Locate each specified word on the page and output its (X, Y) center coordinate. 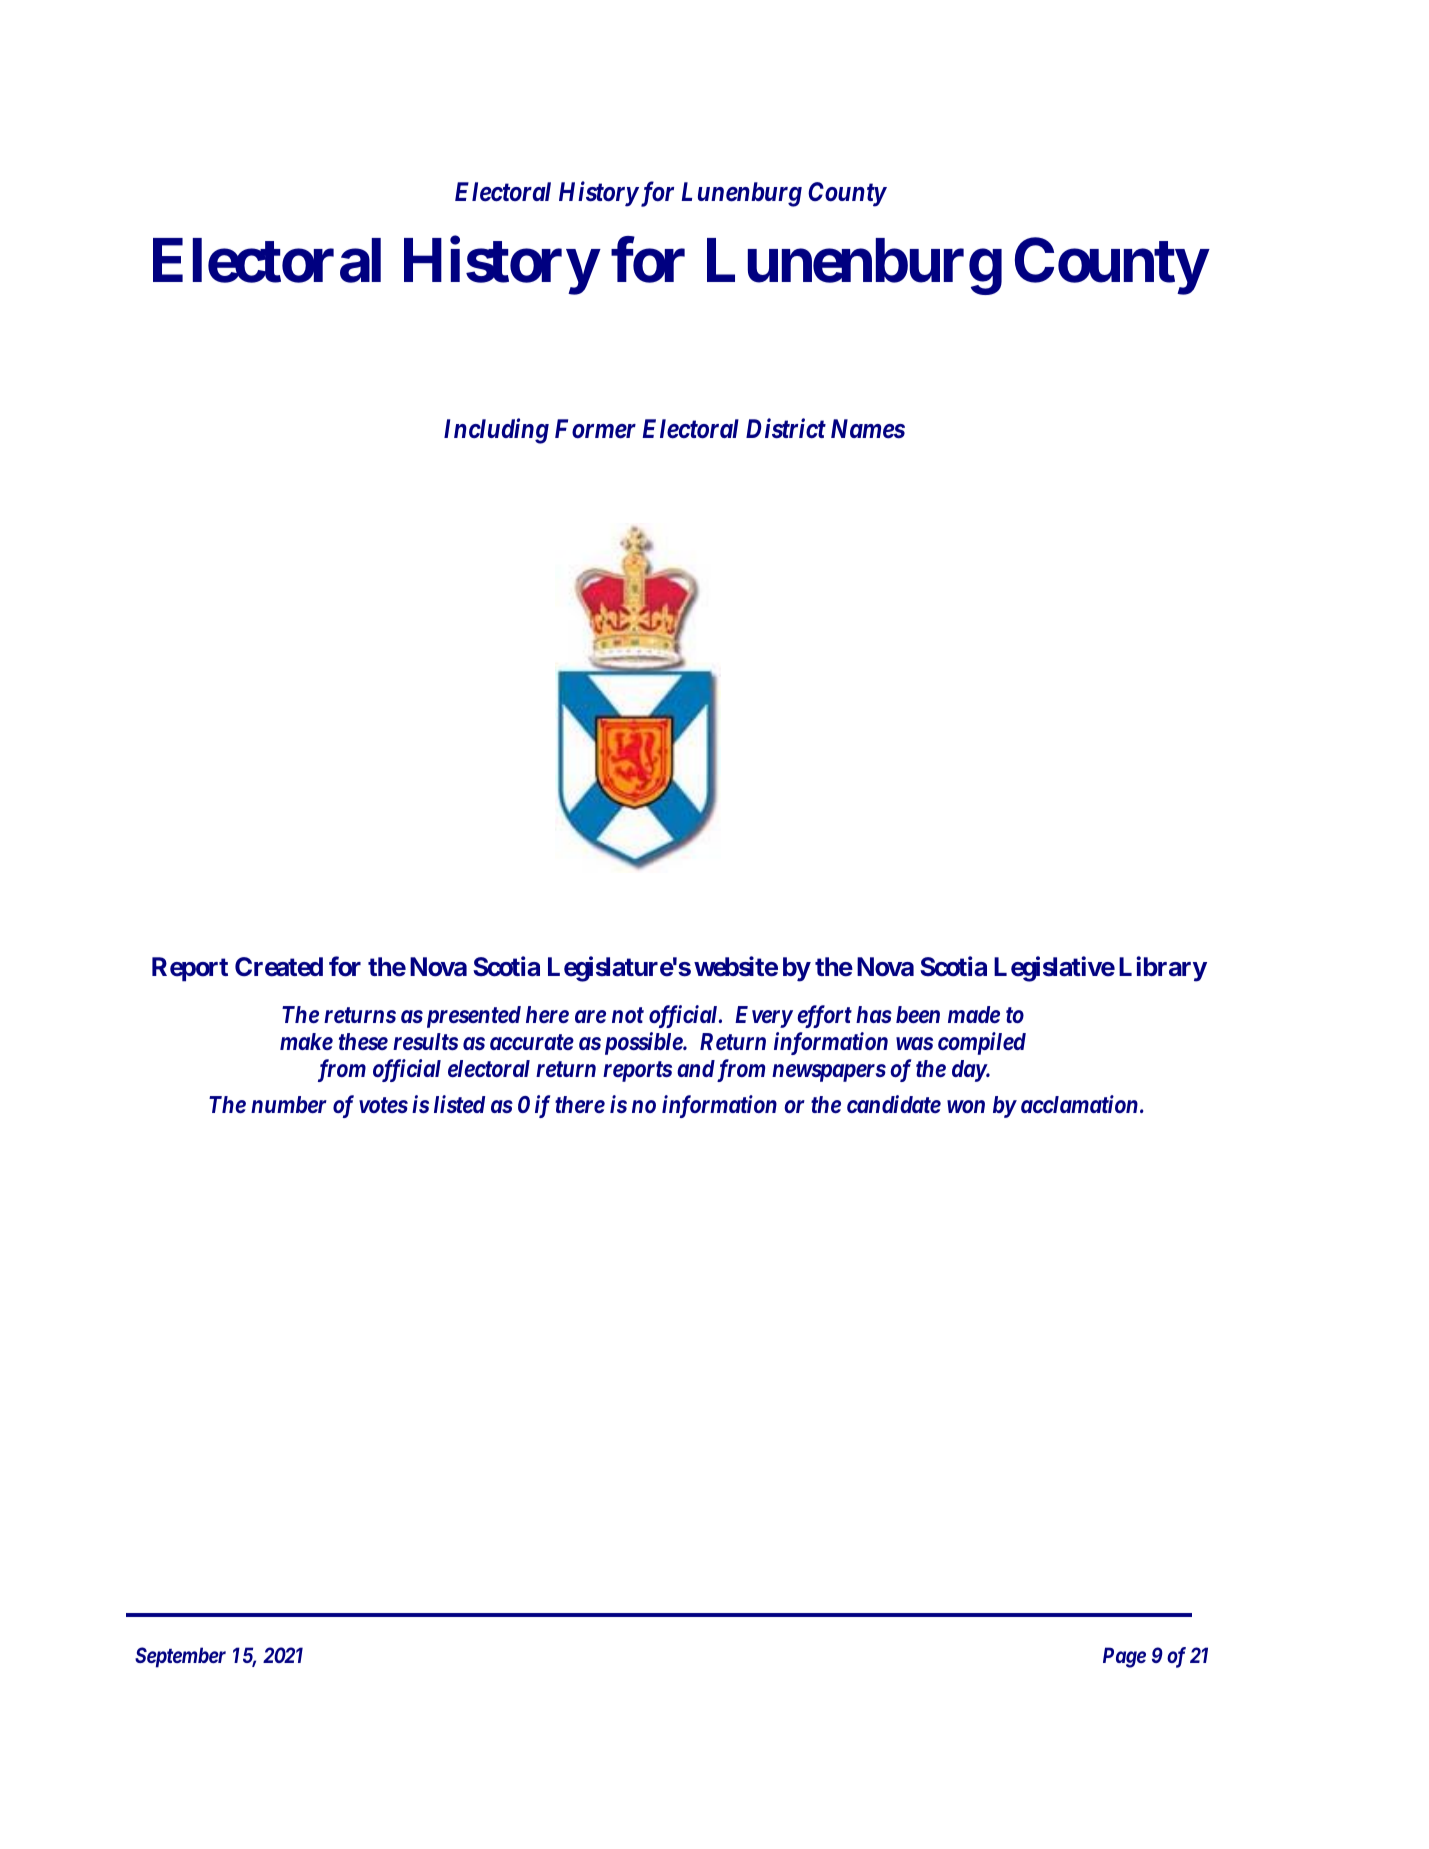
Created (279, 967)
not (628, 1015)
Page (1124, 1657)
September (180, 1657)
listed (459, 1104)
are (590, 1016)
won (966, 1107)
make (306, 1041)
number (289, 1104)
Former (595, 429)
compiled (982, 1043)
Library (1163, 969)
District (786, 428)
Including (496, 431)
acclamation (1079, 1104)
